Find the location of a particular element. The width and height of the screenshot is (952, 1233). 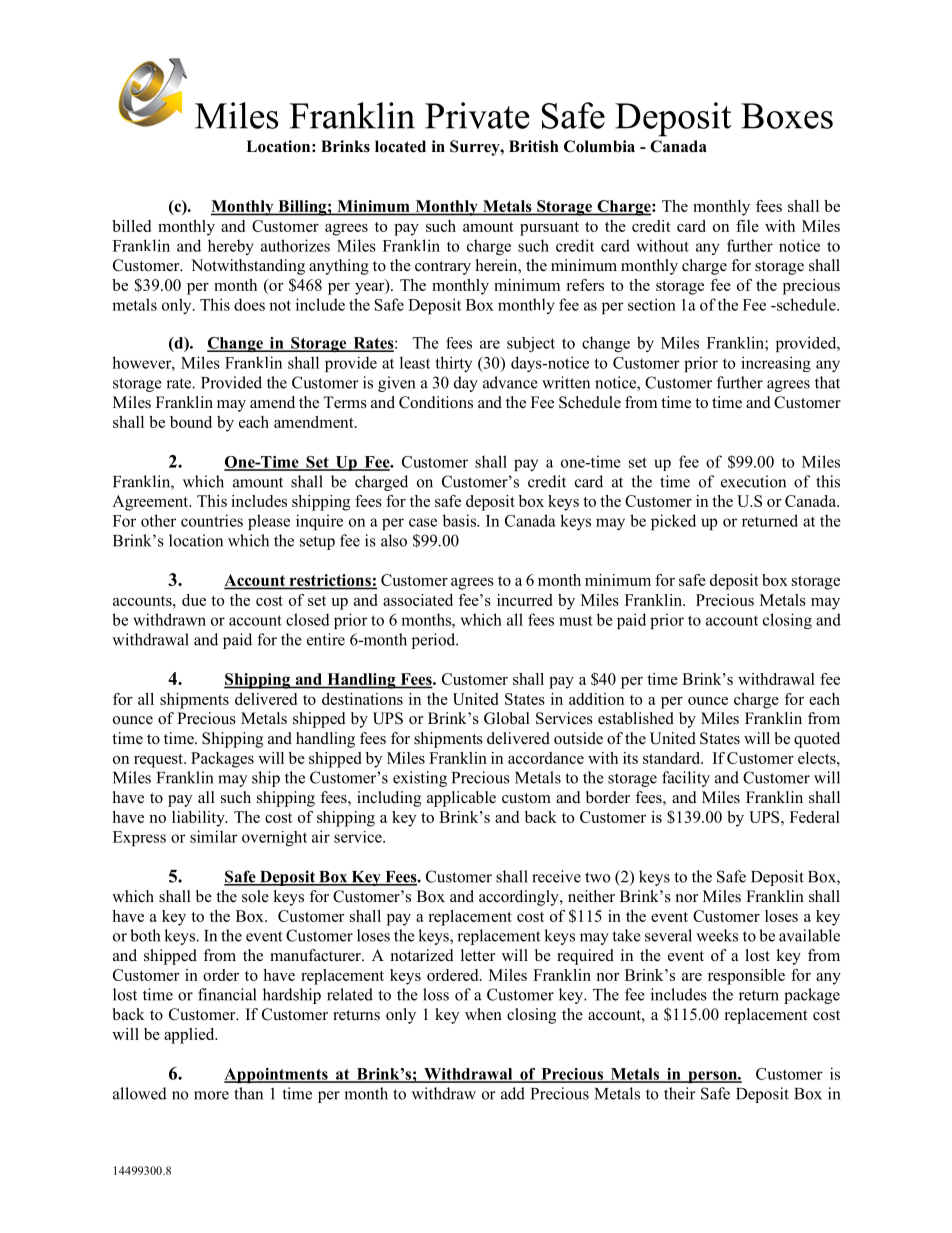

billed is located at coordinates (131, 226).
